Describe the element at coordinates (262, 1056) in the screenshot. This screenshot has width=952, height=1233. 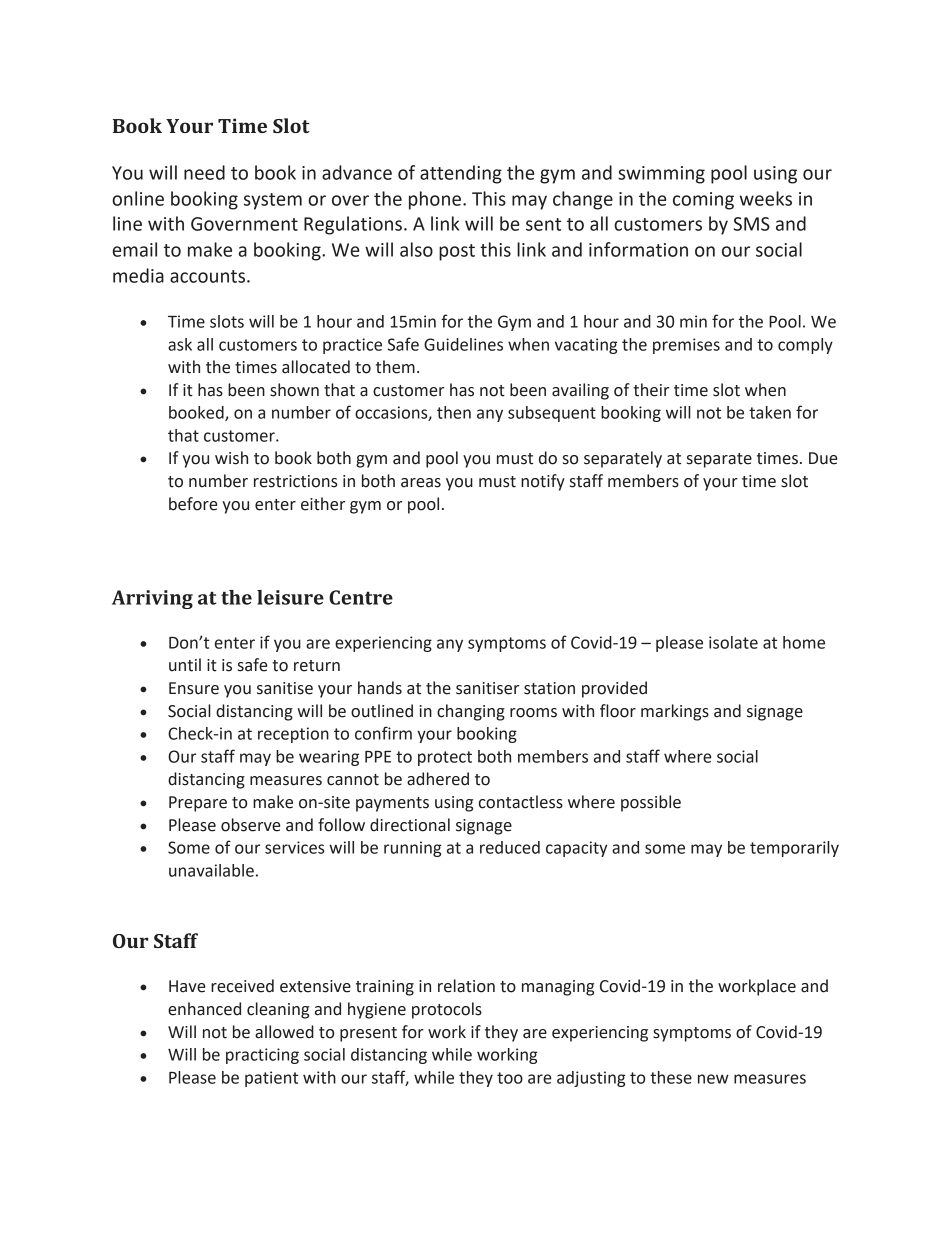
I see `practicing` at that location.
